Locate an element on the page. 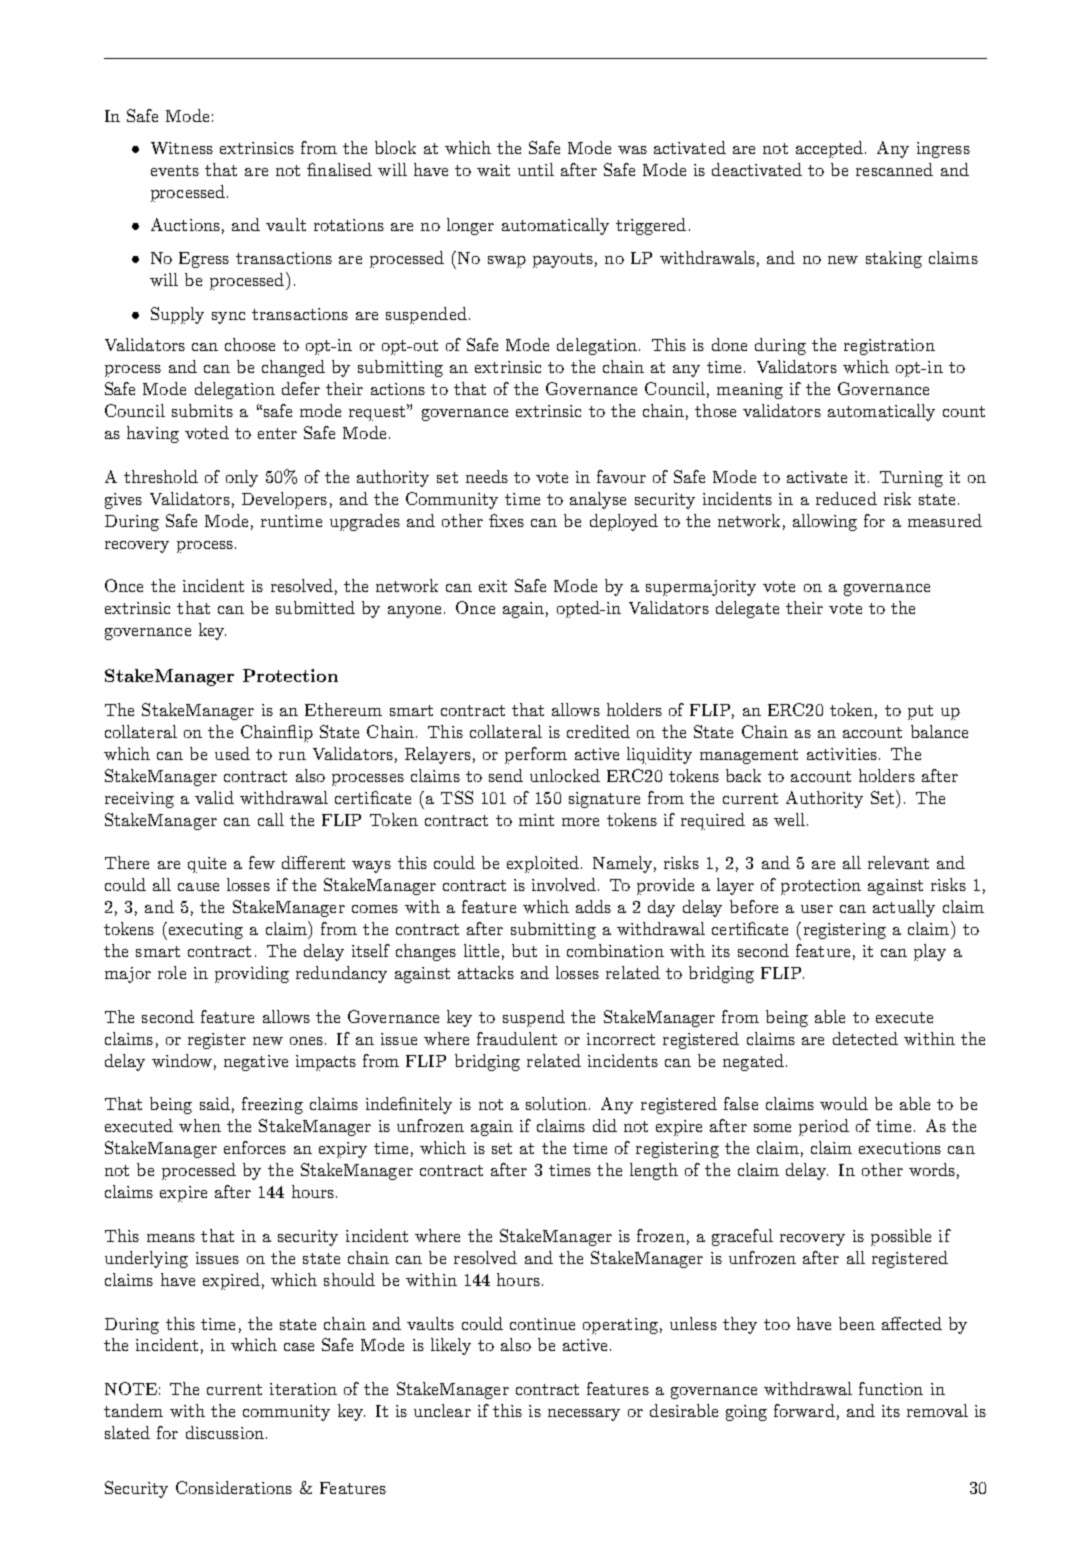 This image has height=1543, width=1091. mint is located at coordinates (536, 820).
